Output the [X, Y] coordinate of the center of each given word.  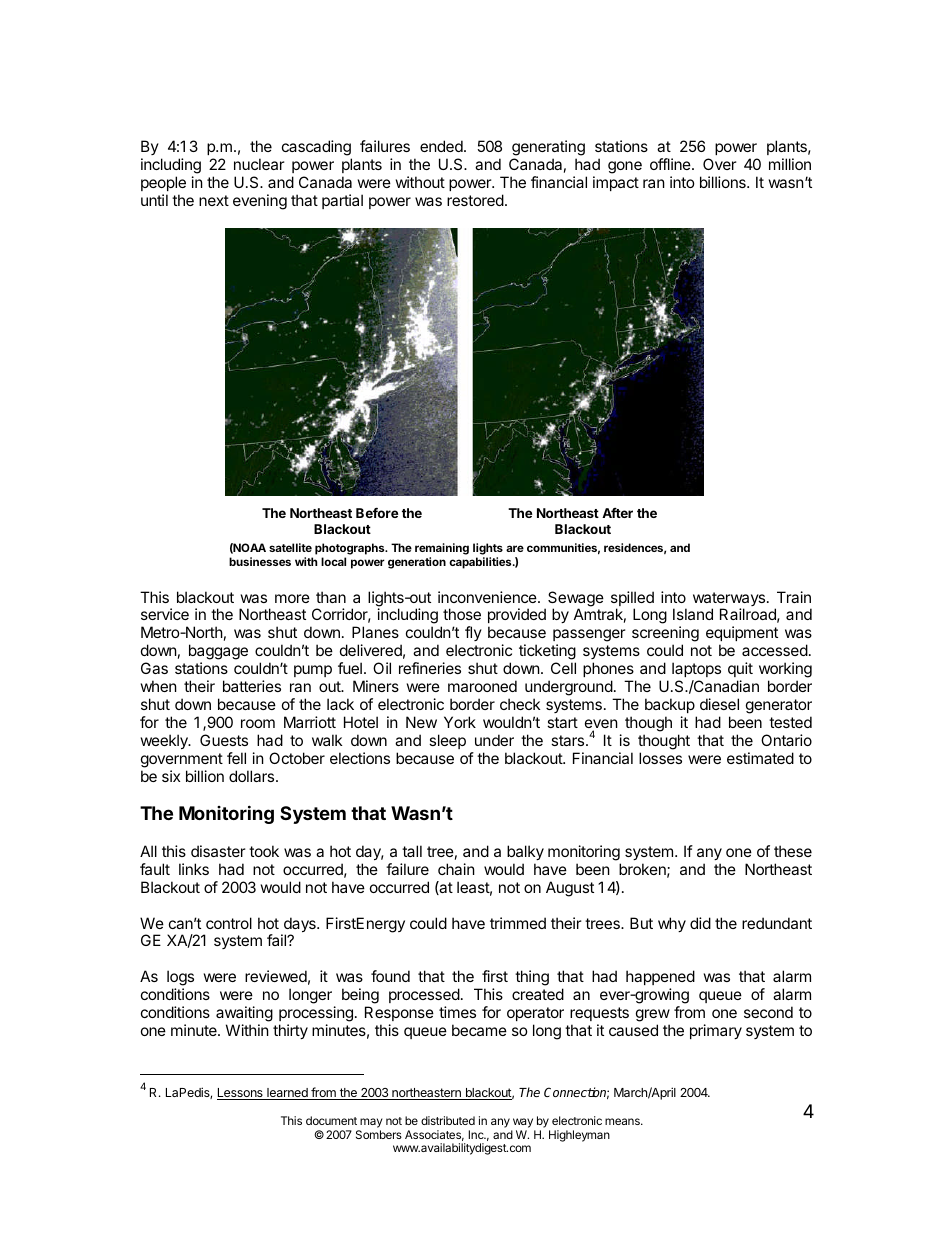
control [229, 923]
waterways [729, 600]
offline [671, 164]
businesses [260, 561]
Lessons [241, 1094]
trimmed [518, 923]
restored [475, 200]
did [700, 923]
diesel [719, 704]
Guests [224, 740]
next [214, 200]
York [460, 722]
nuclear [259, 164]
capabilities [481, 563]
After [617, 513]
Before [377, 513]
